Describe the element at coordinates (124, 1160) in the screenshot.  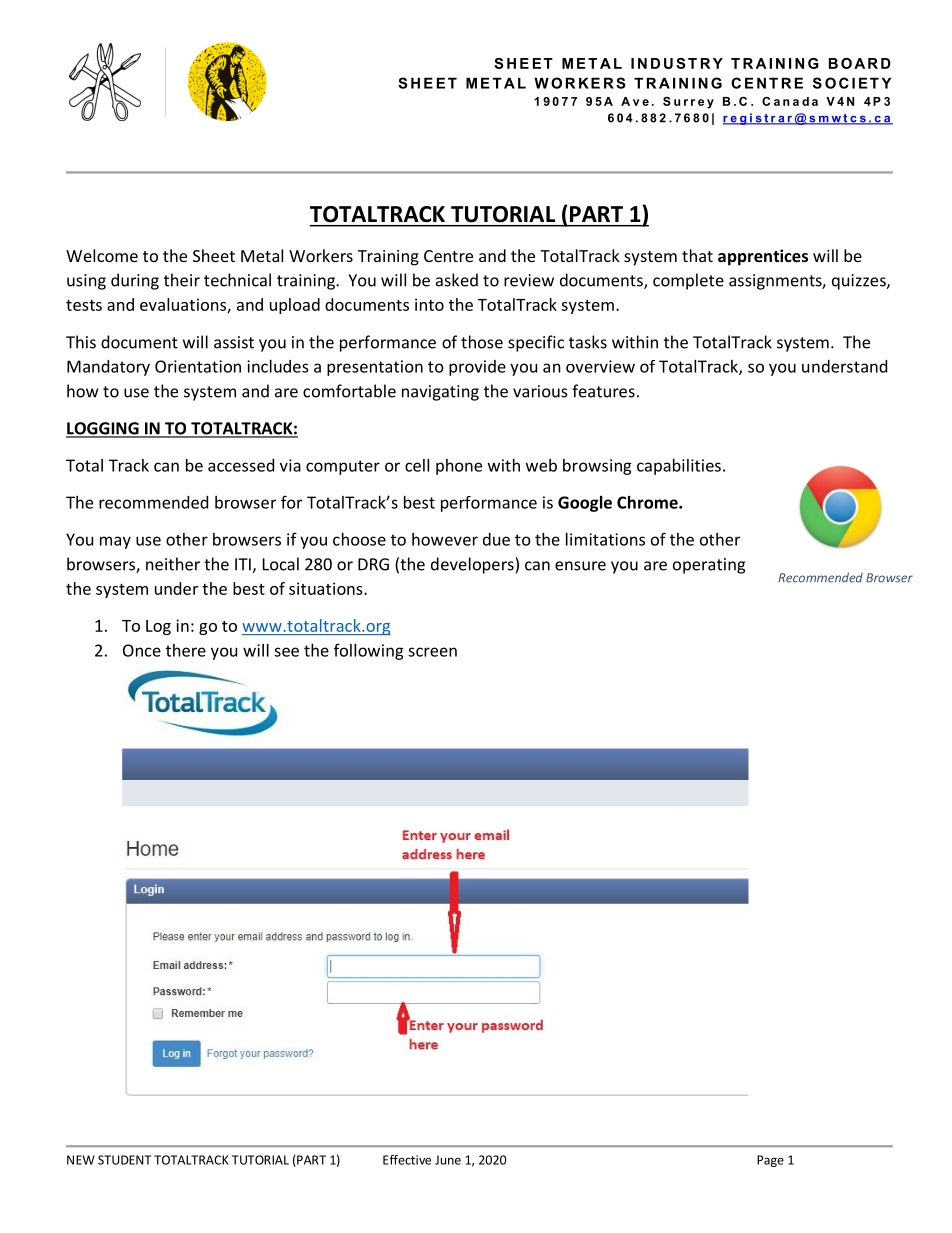
I see `STUDENT` at that location.
